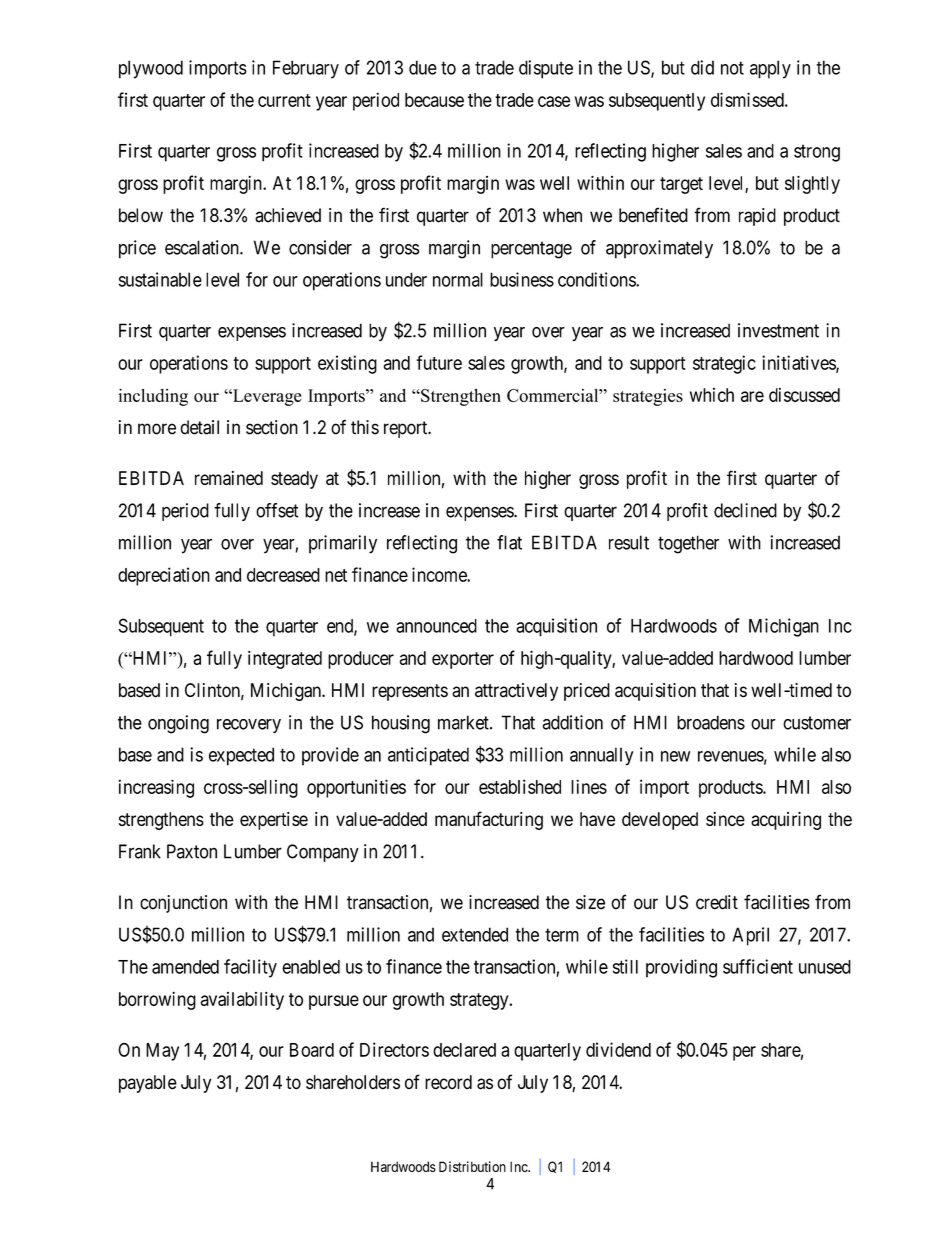 This screenshot has height=1233, width=952. What do you see at coordinates (241, 756) in the screenshot?
I see `expected` at bounding box center [241, 756].
